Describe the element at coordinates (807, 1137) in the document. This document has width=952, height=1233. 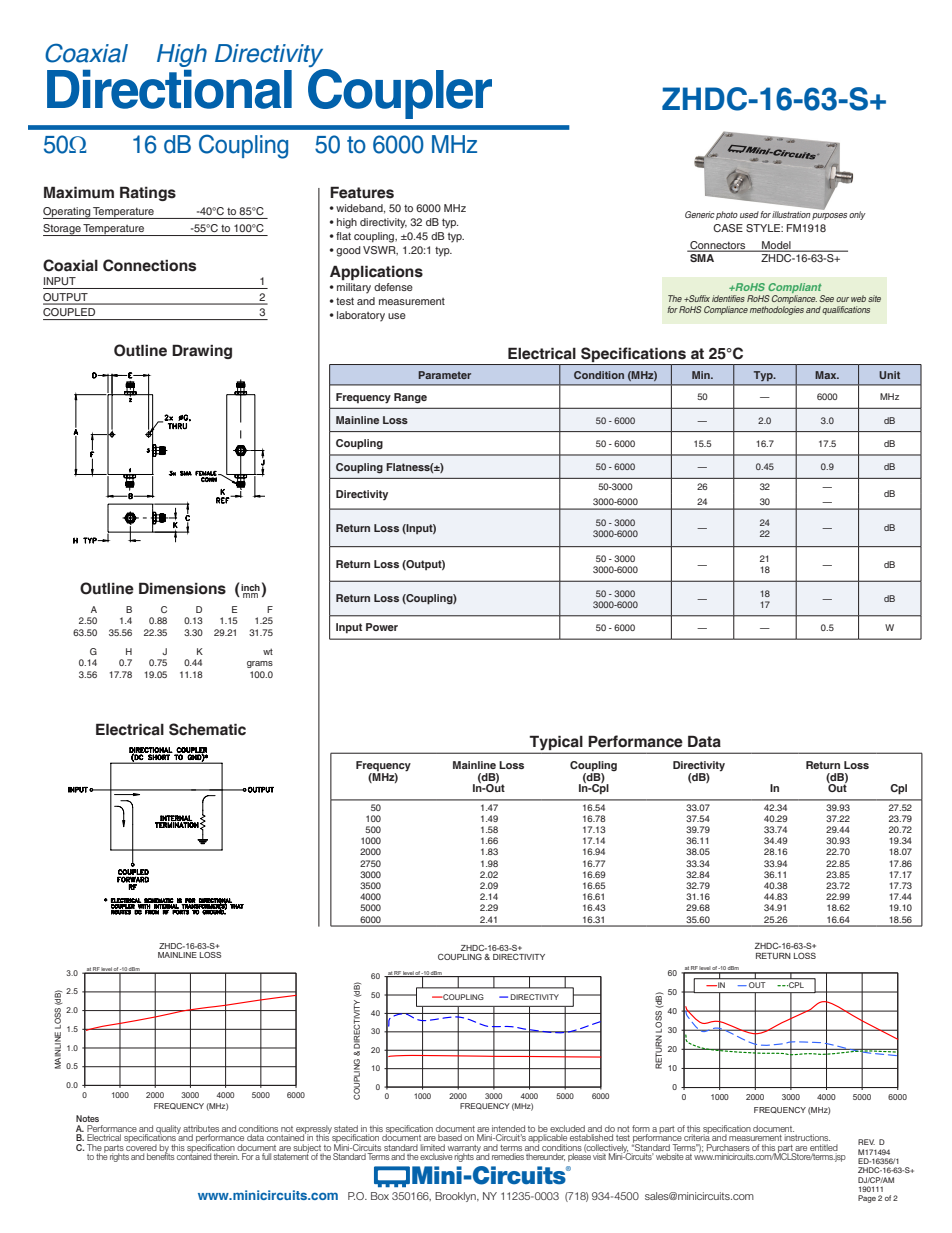
I see `instructions` at that location.
